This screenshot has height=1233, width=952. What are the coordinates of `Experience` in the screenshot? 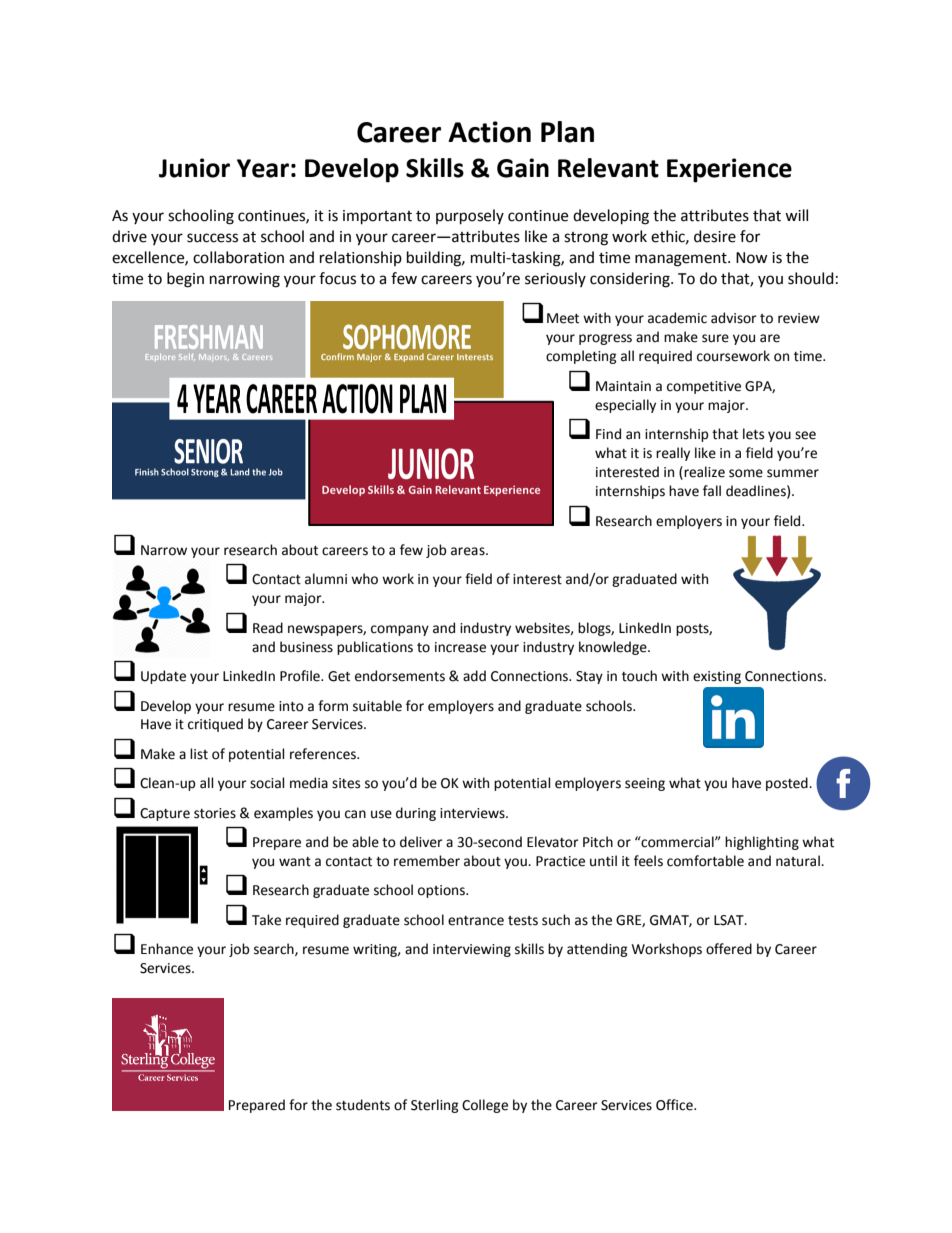 It's located at (729, 170).
